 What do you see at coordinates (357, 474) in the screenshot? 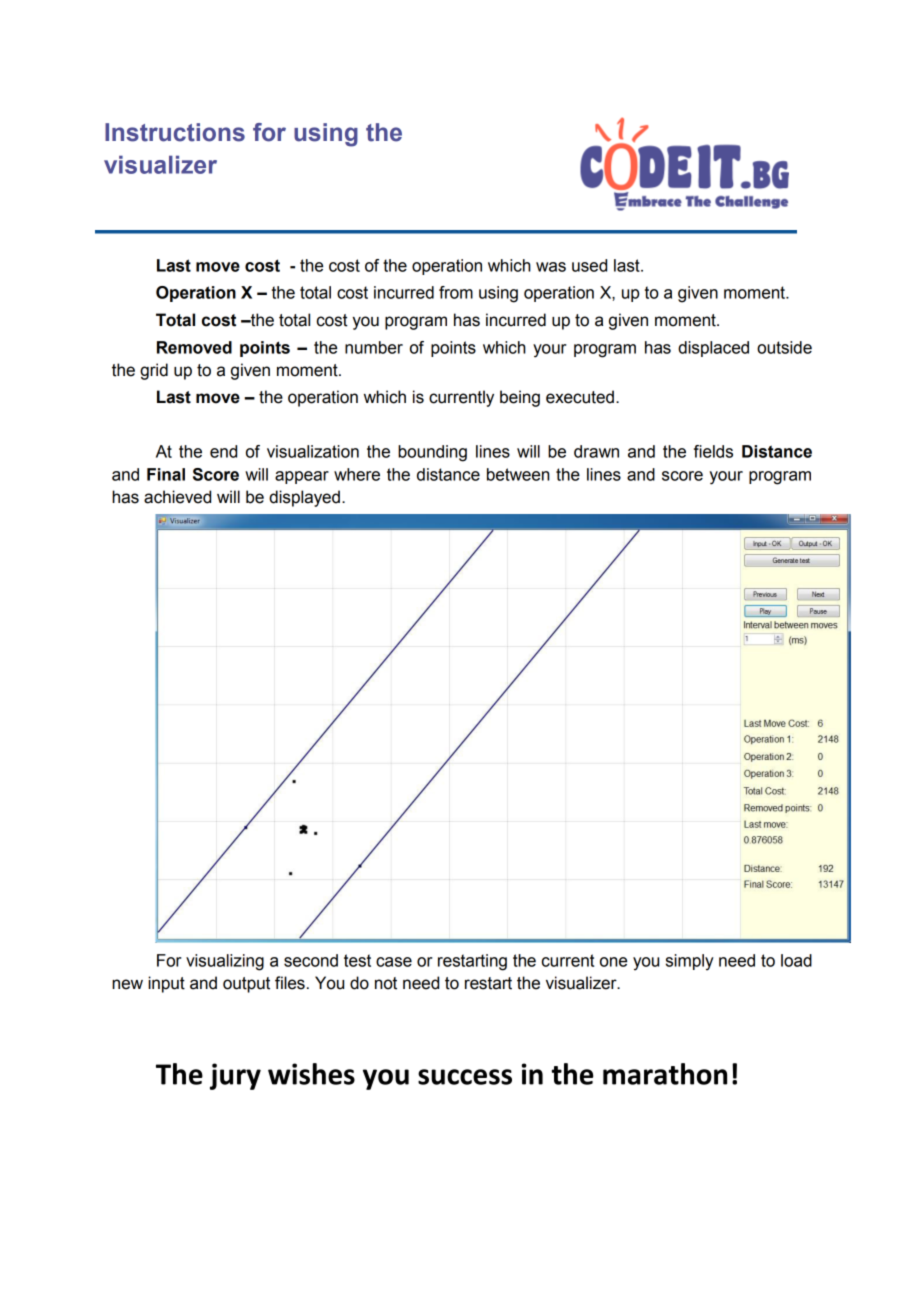
I see `where` at bounding box center [357, 474].
